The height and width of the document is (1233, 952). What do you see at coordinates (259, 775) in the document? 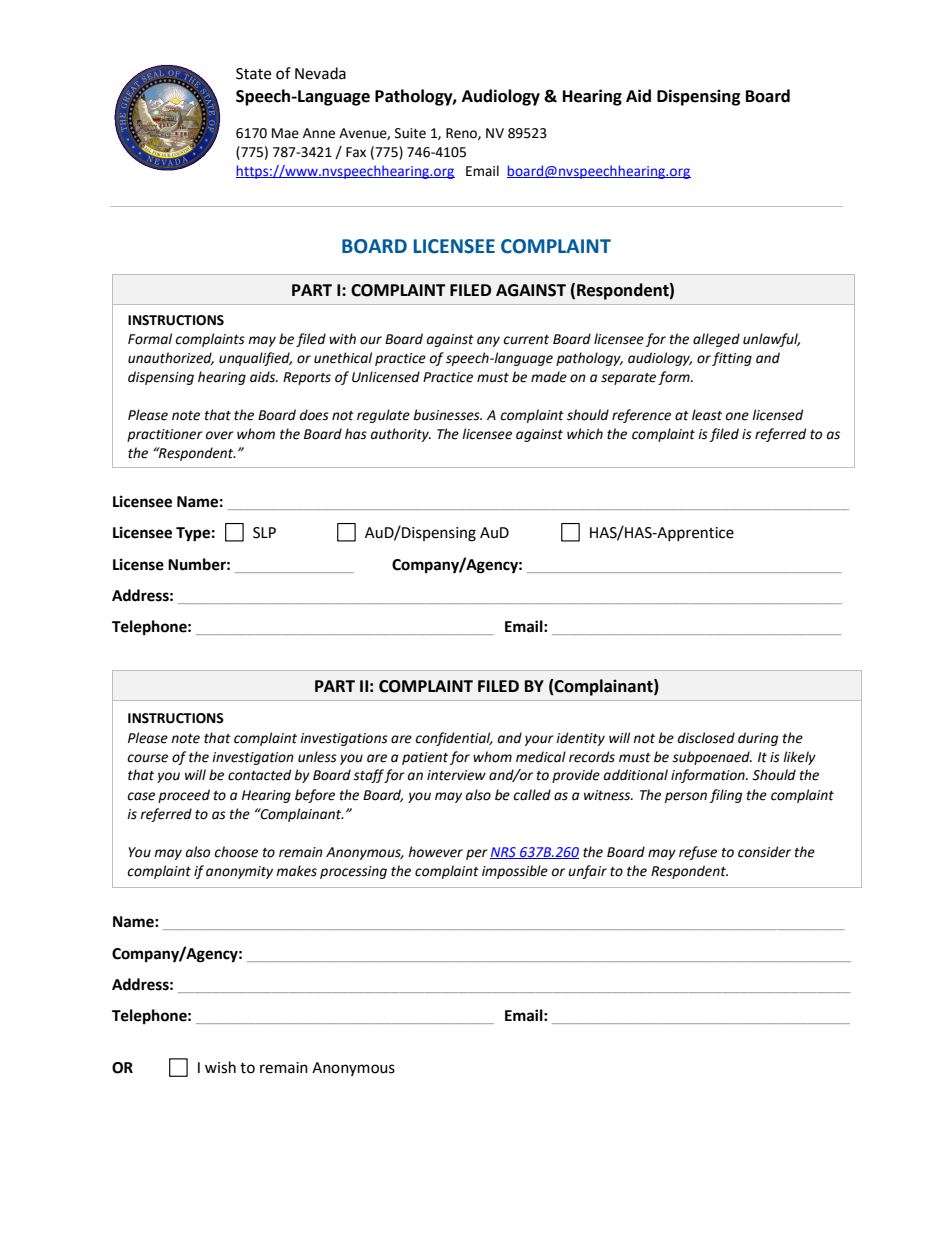
I see `contacted` at bounding box center [259, 775].
